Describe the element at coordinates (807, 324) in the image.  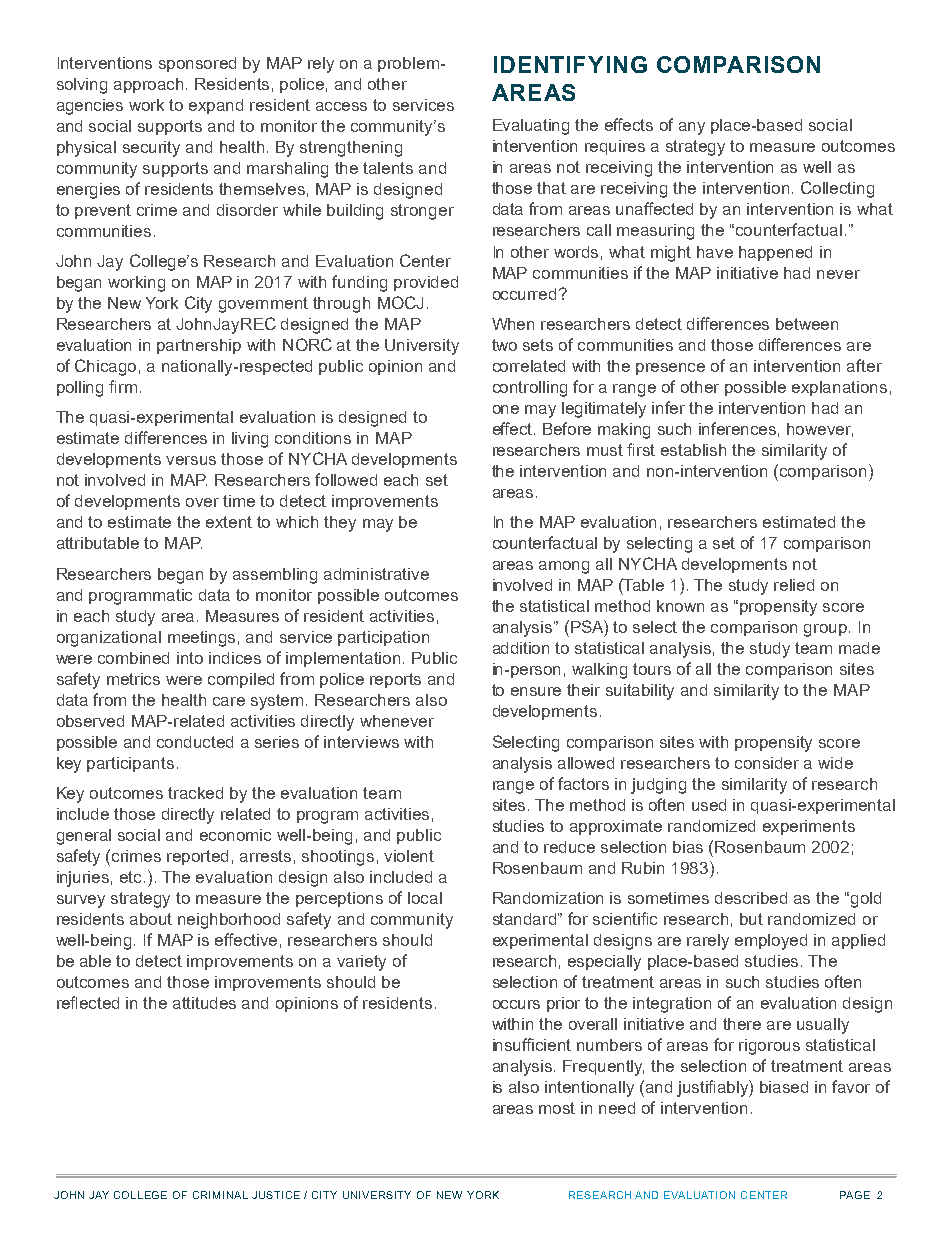
I see `between` at that location.
